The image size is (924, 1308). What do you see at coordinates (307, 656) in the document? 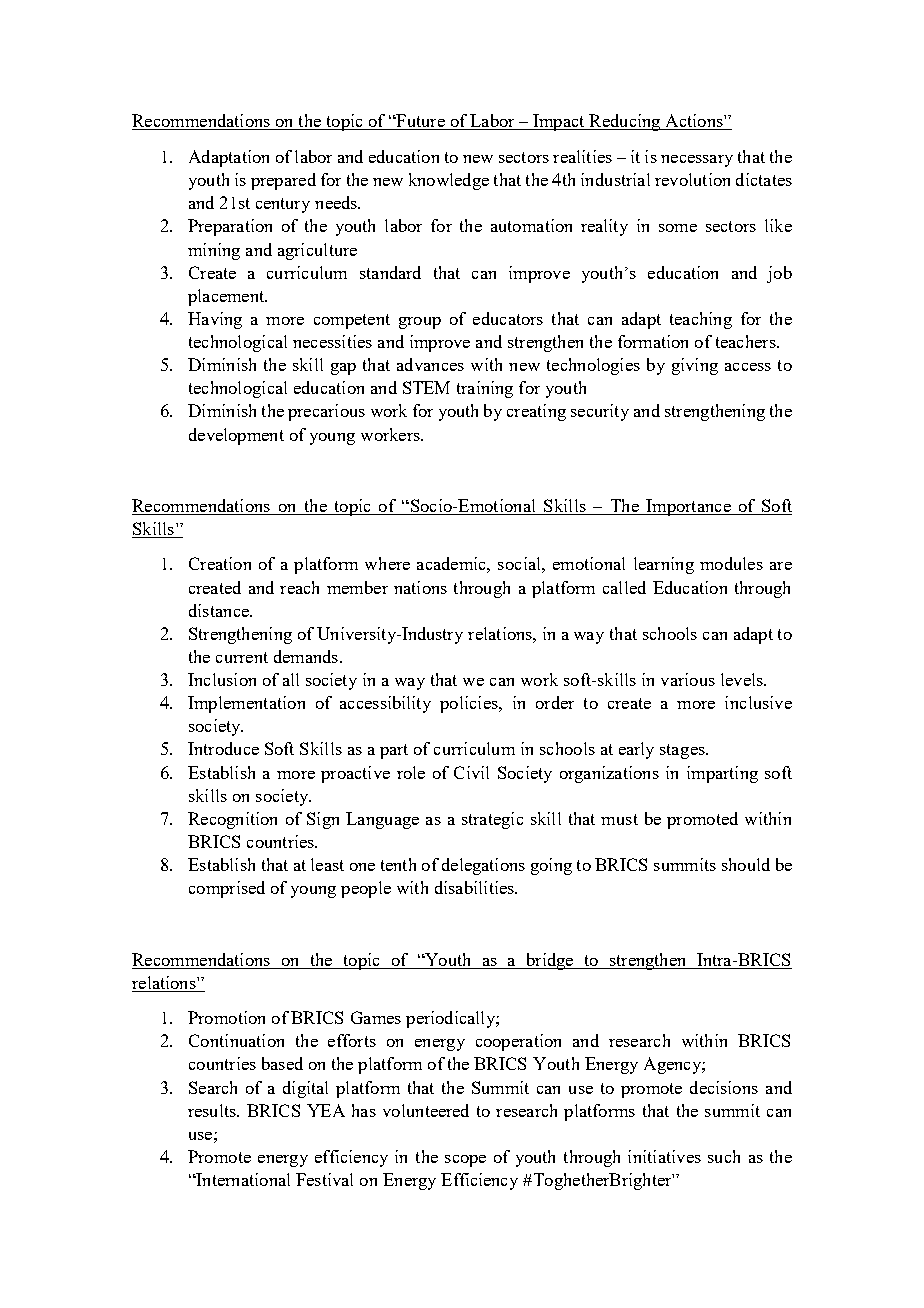
I see `demands` at bounding box center [307, 656].
